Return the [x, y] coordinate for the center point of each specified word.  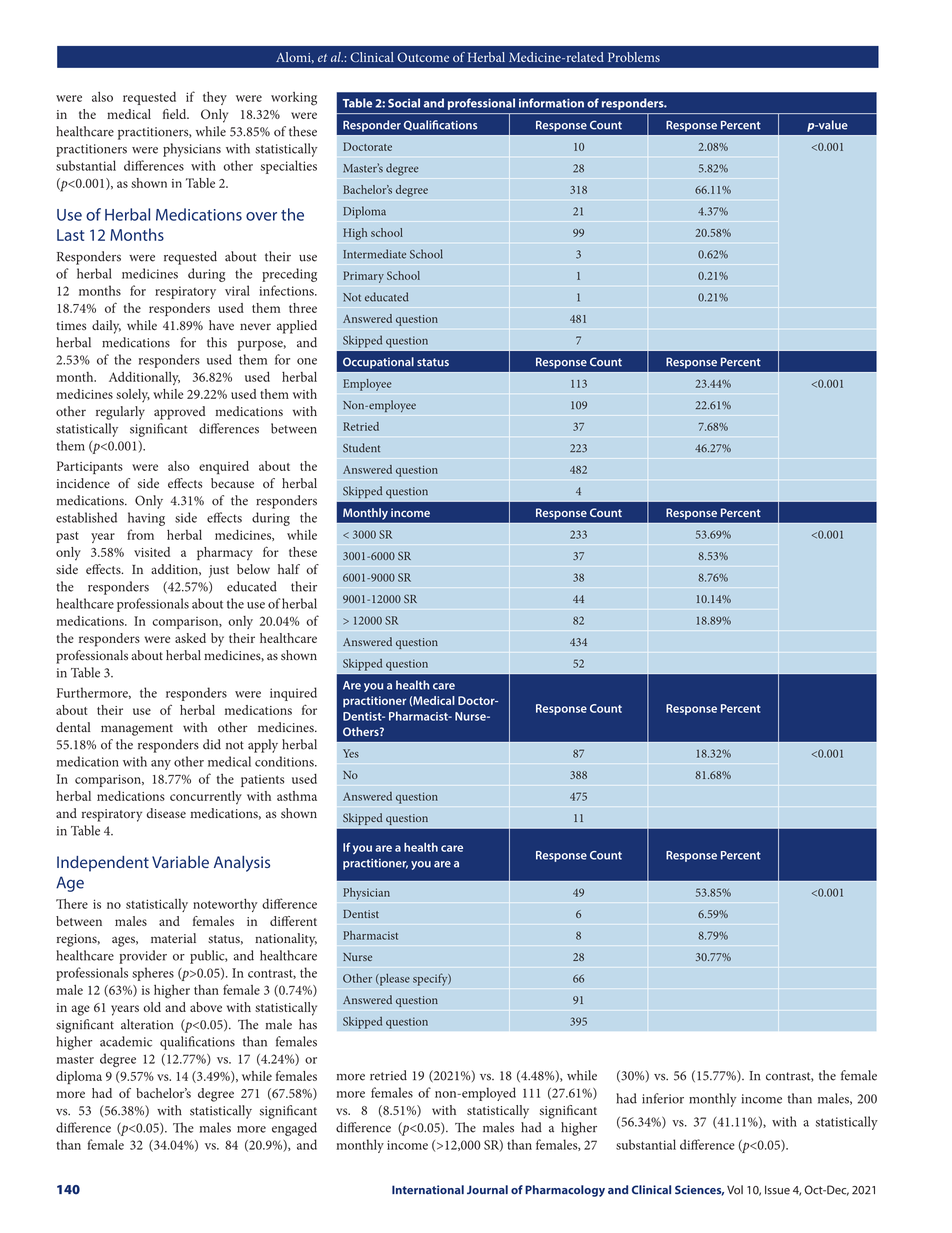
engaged [294, 1129]
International [428, 1190]
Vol [735, 1190]
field [176, 114]
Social [404, 103]
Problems [634, 57]
